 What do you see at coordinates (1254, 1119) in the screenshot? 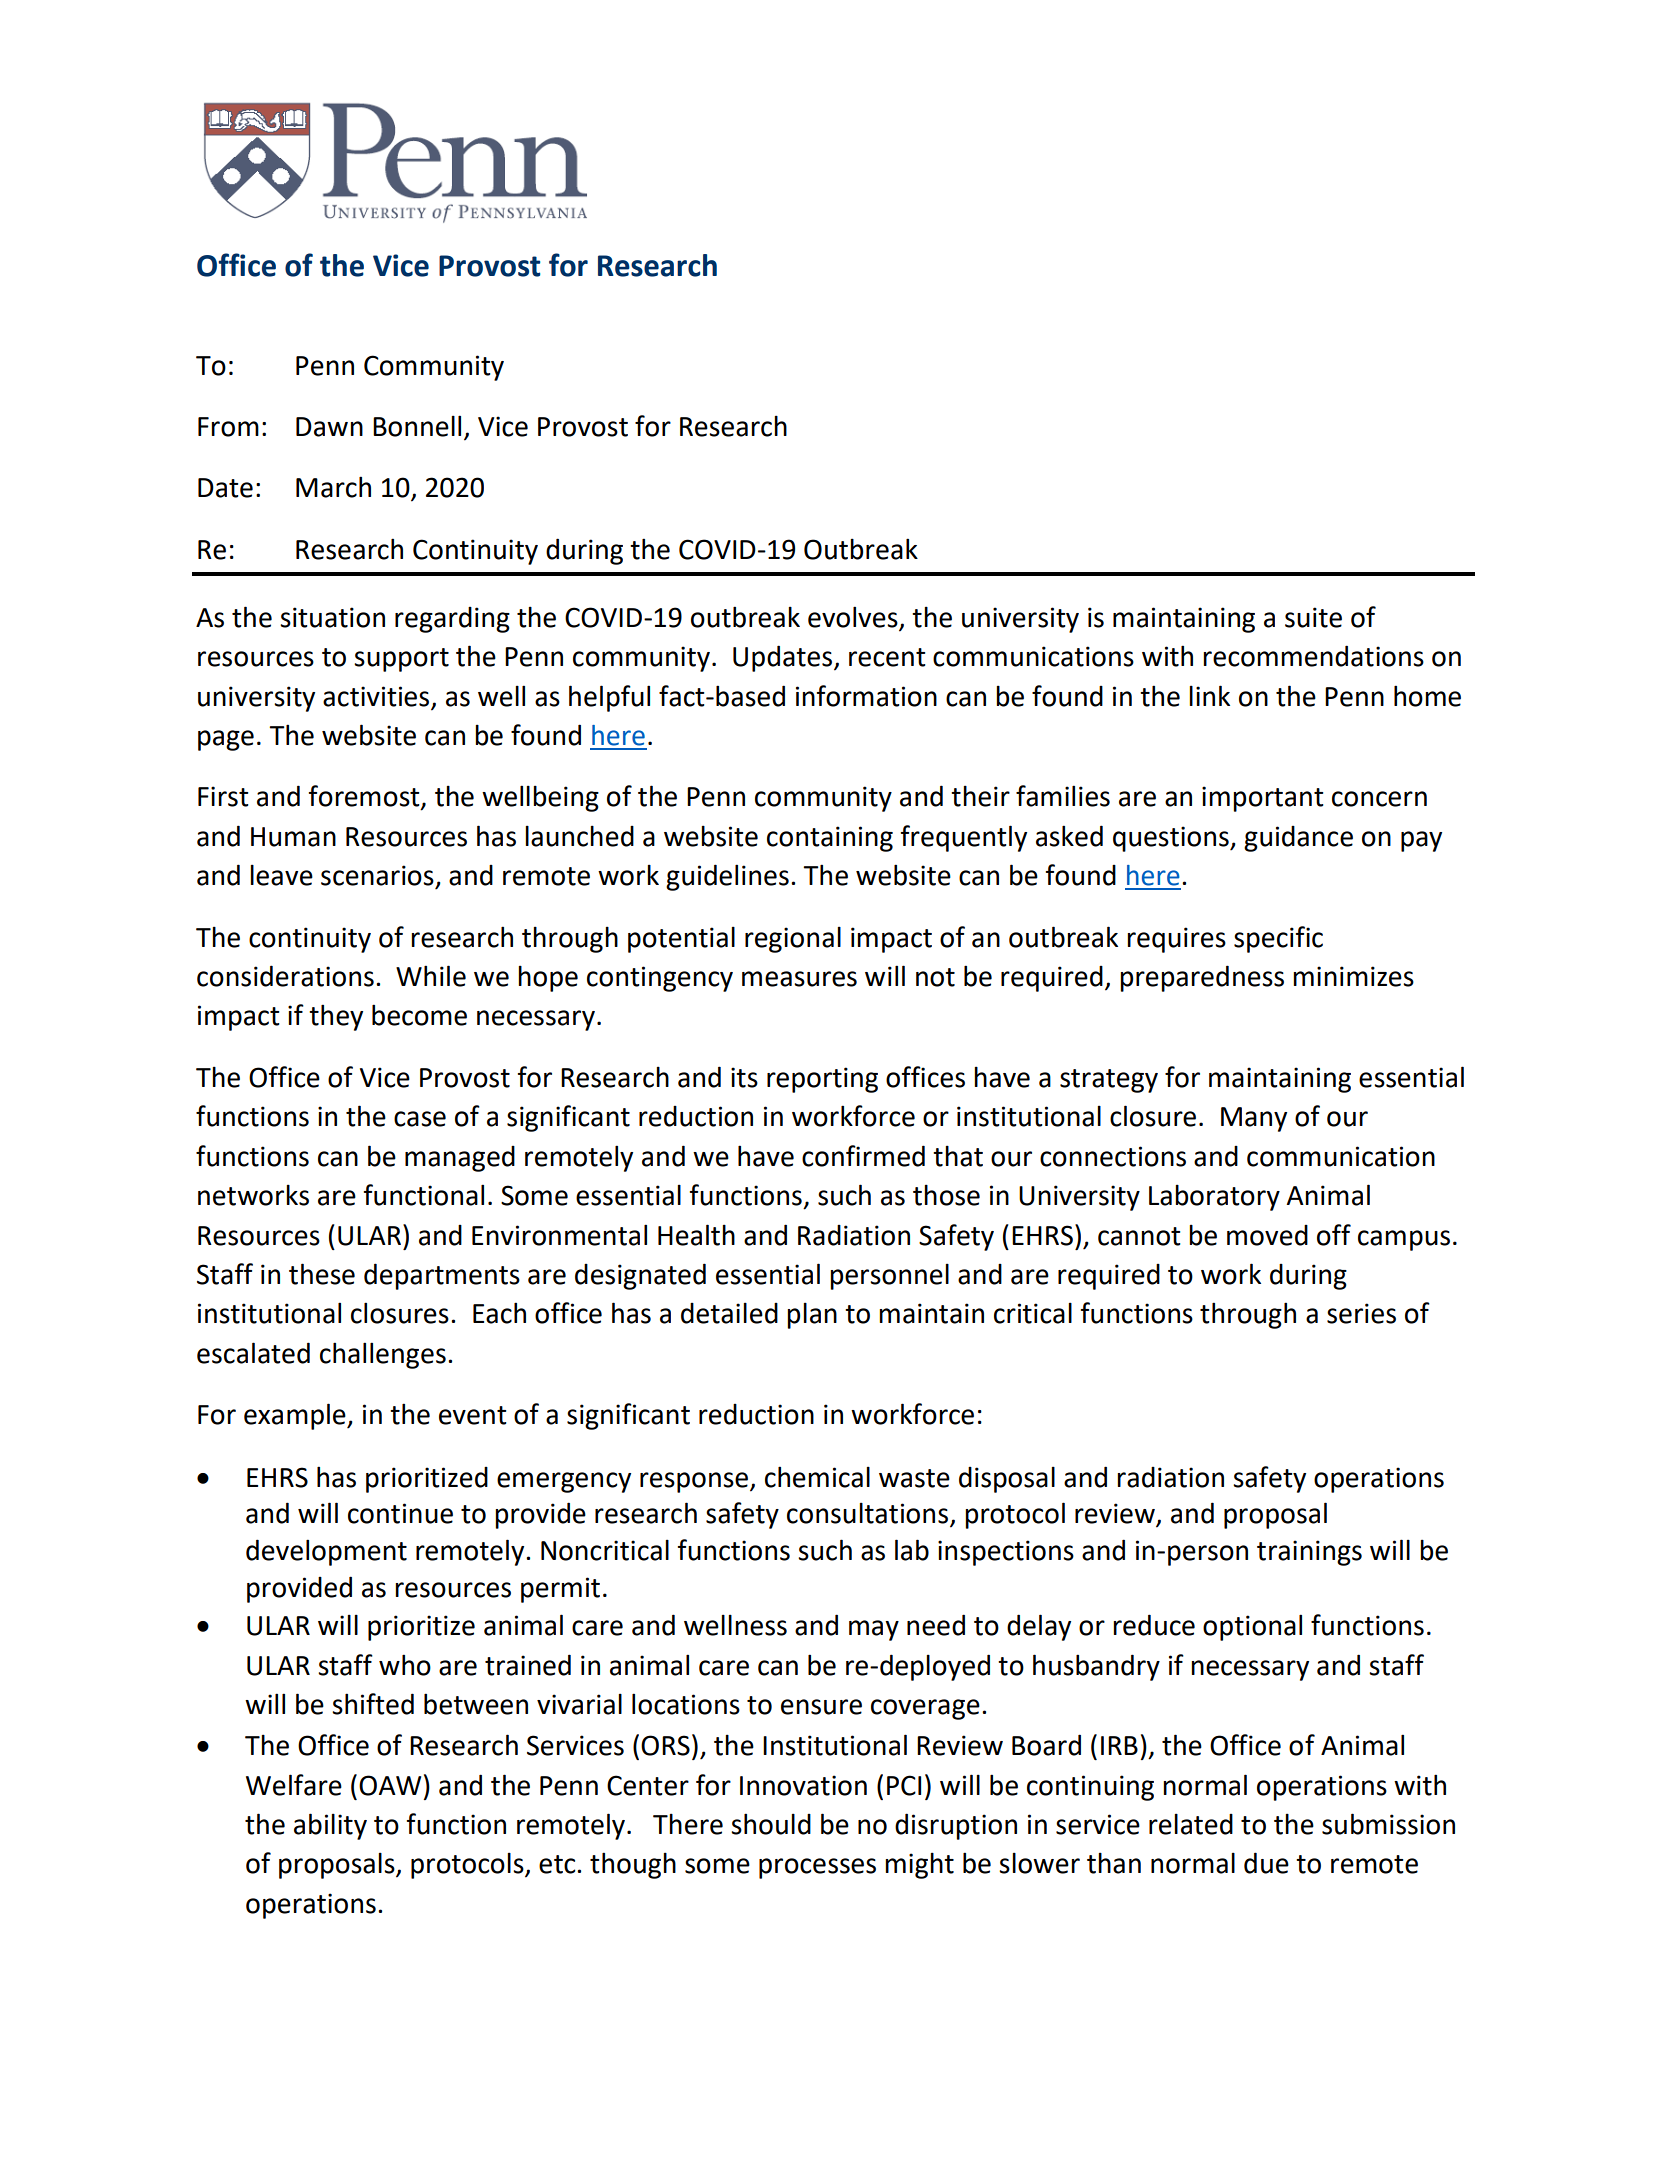
I see `Many` at bounding box center [1254, 1119].
